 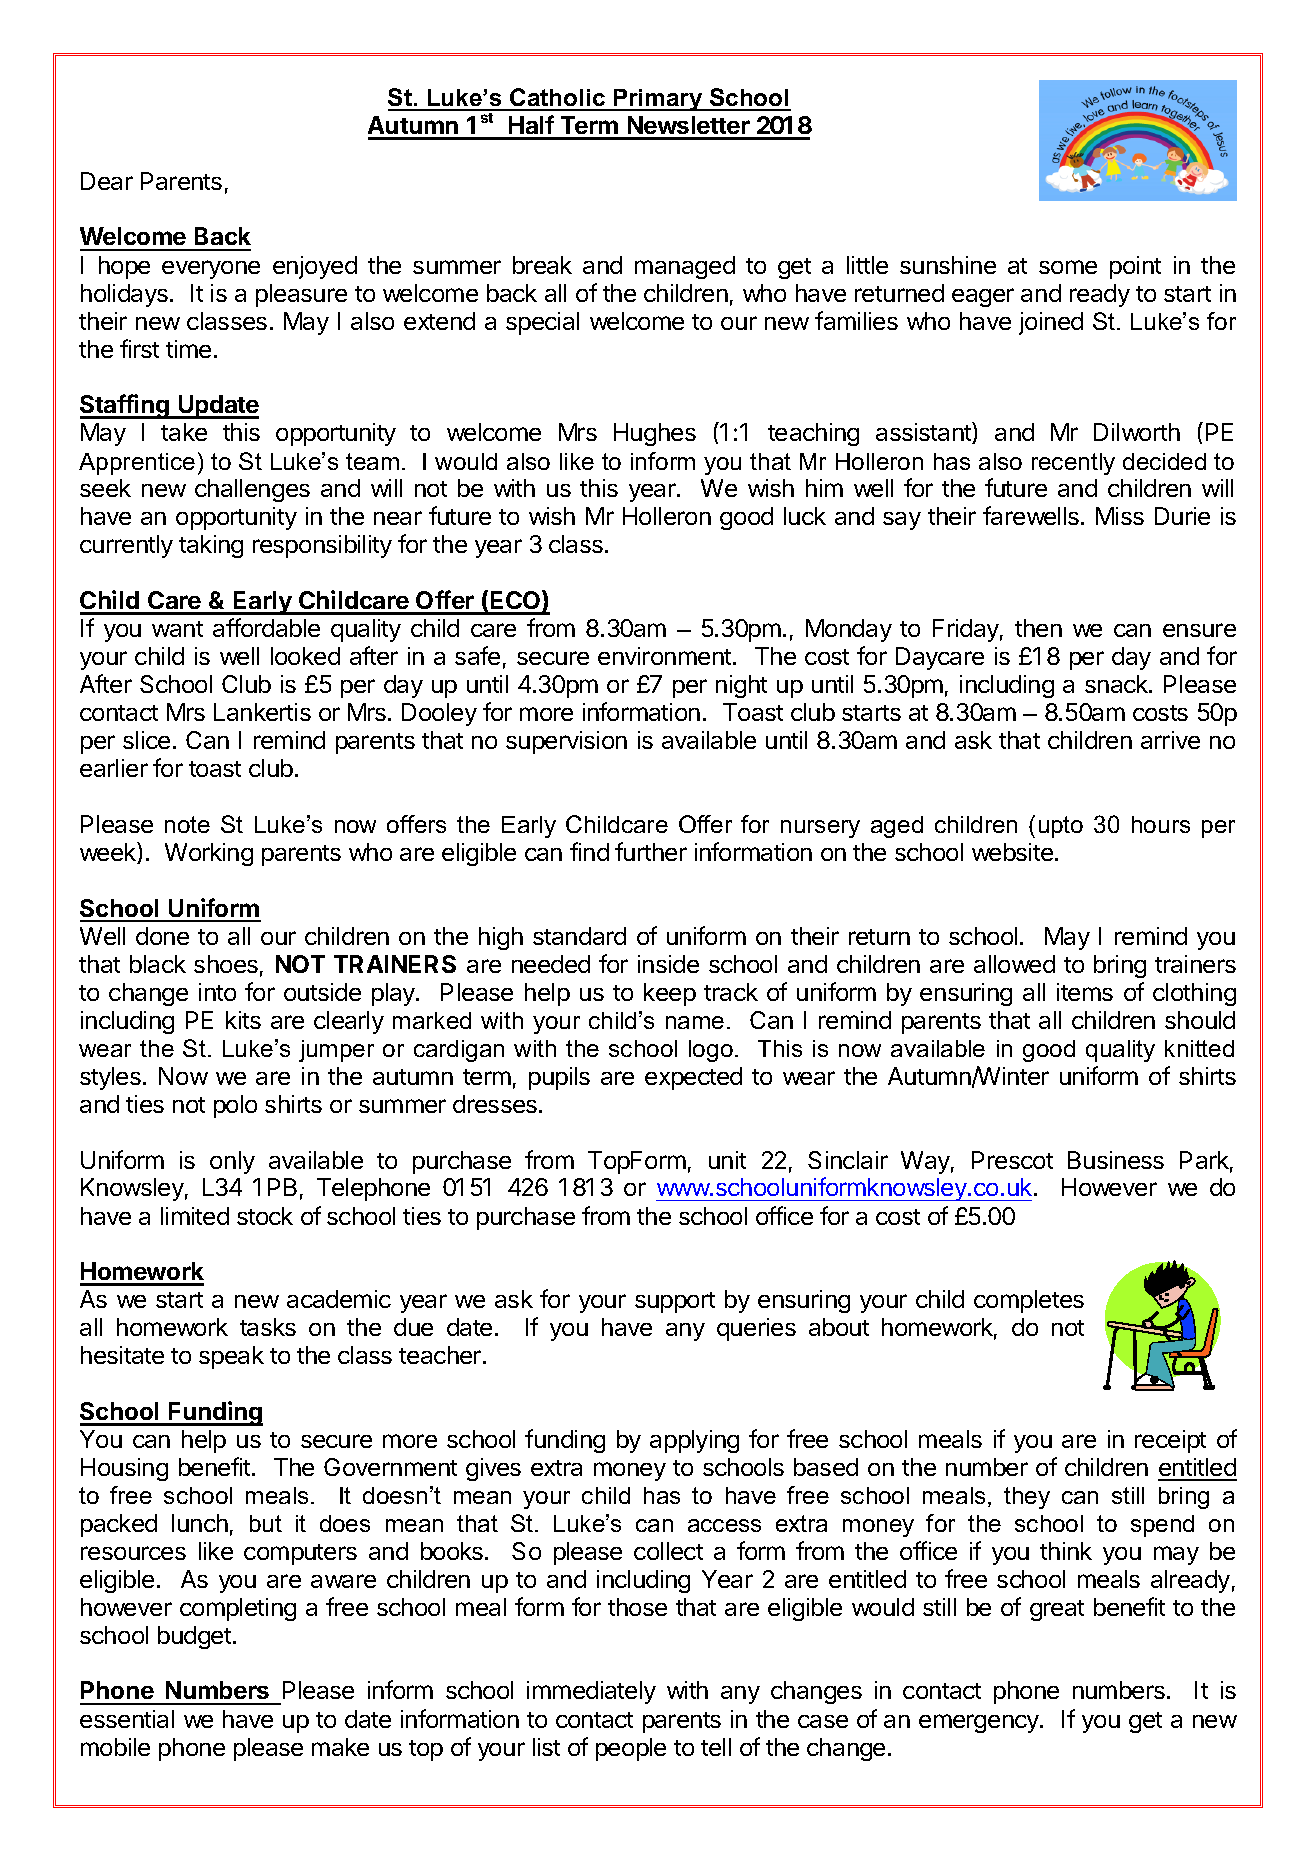 What do you see at coordinates (226, 964) in the document?
I see `shoes` at bounding box center [226, 964].
